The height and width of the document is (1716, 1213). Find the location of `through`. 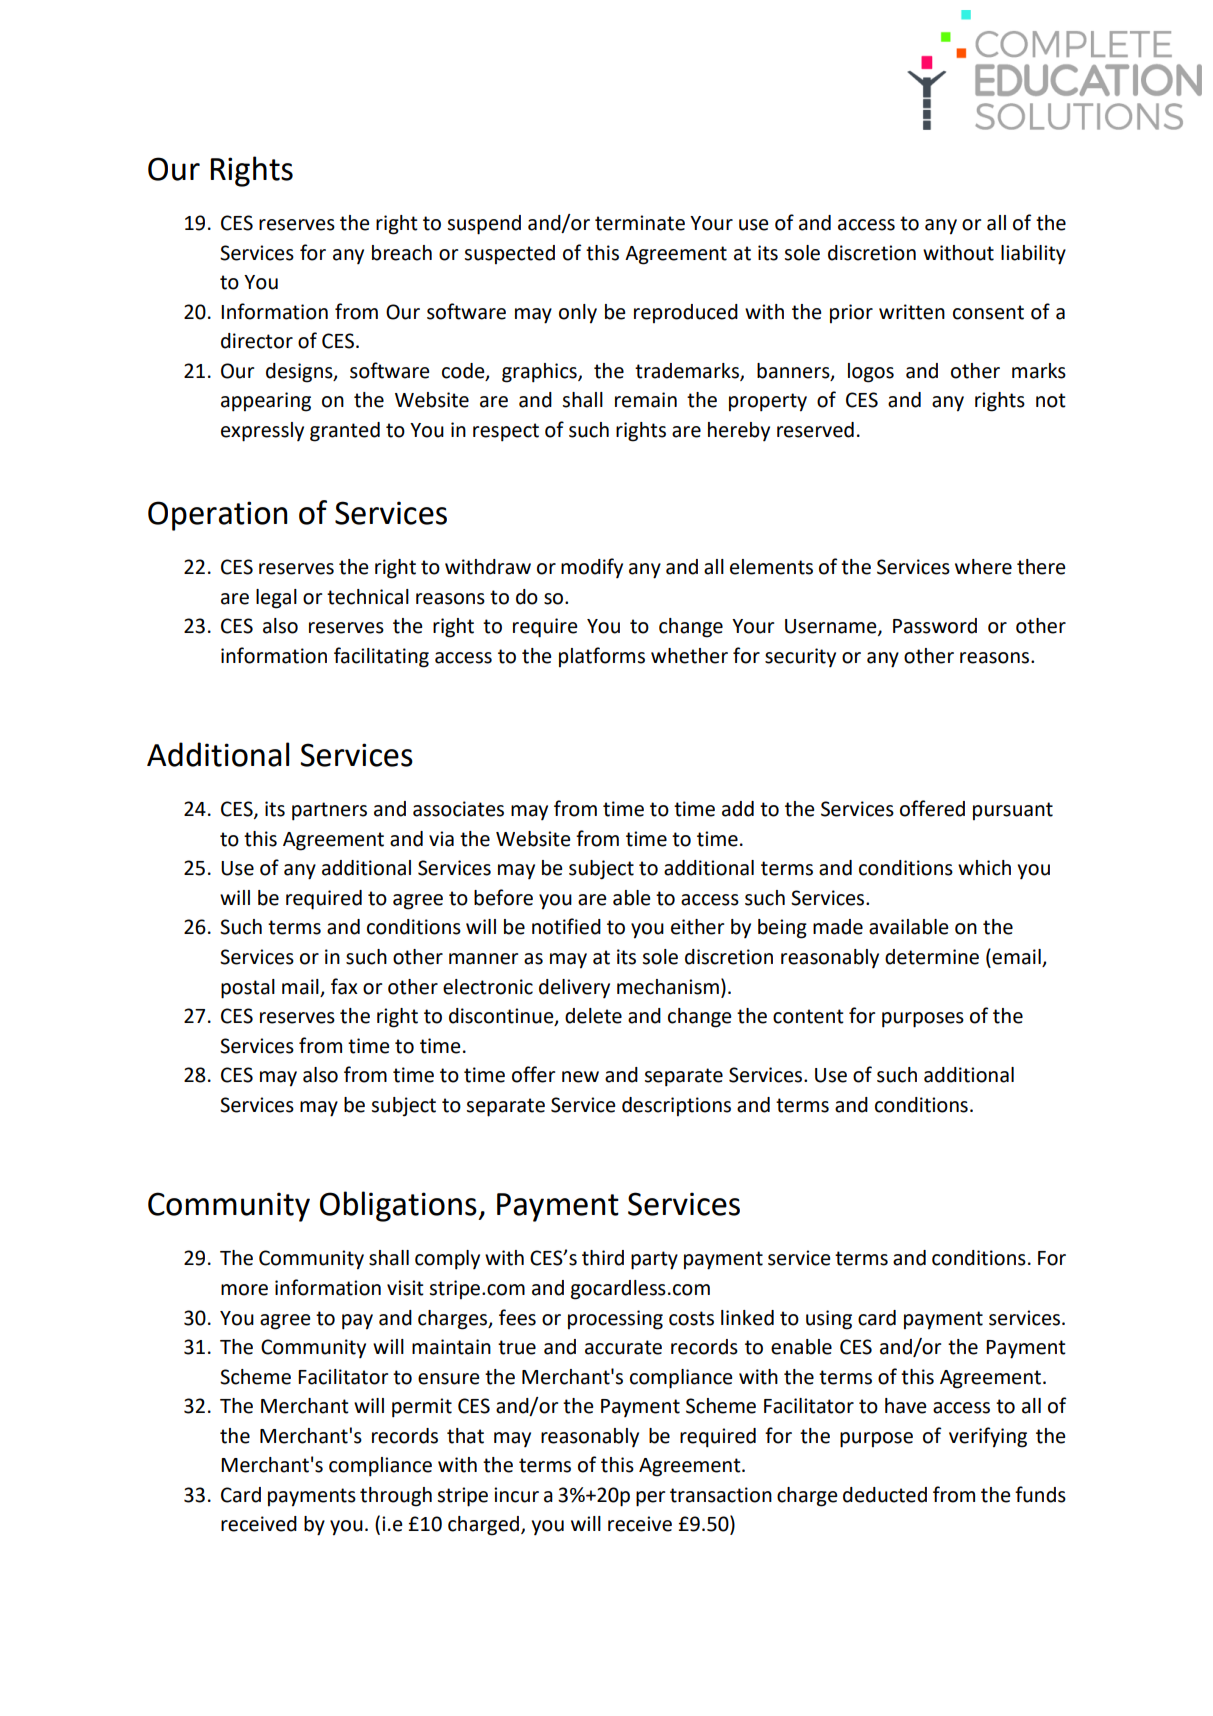

through is located at coordinates (396, 1497).
